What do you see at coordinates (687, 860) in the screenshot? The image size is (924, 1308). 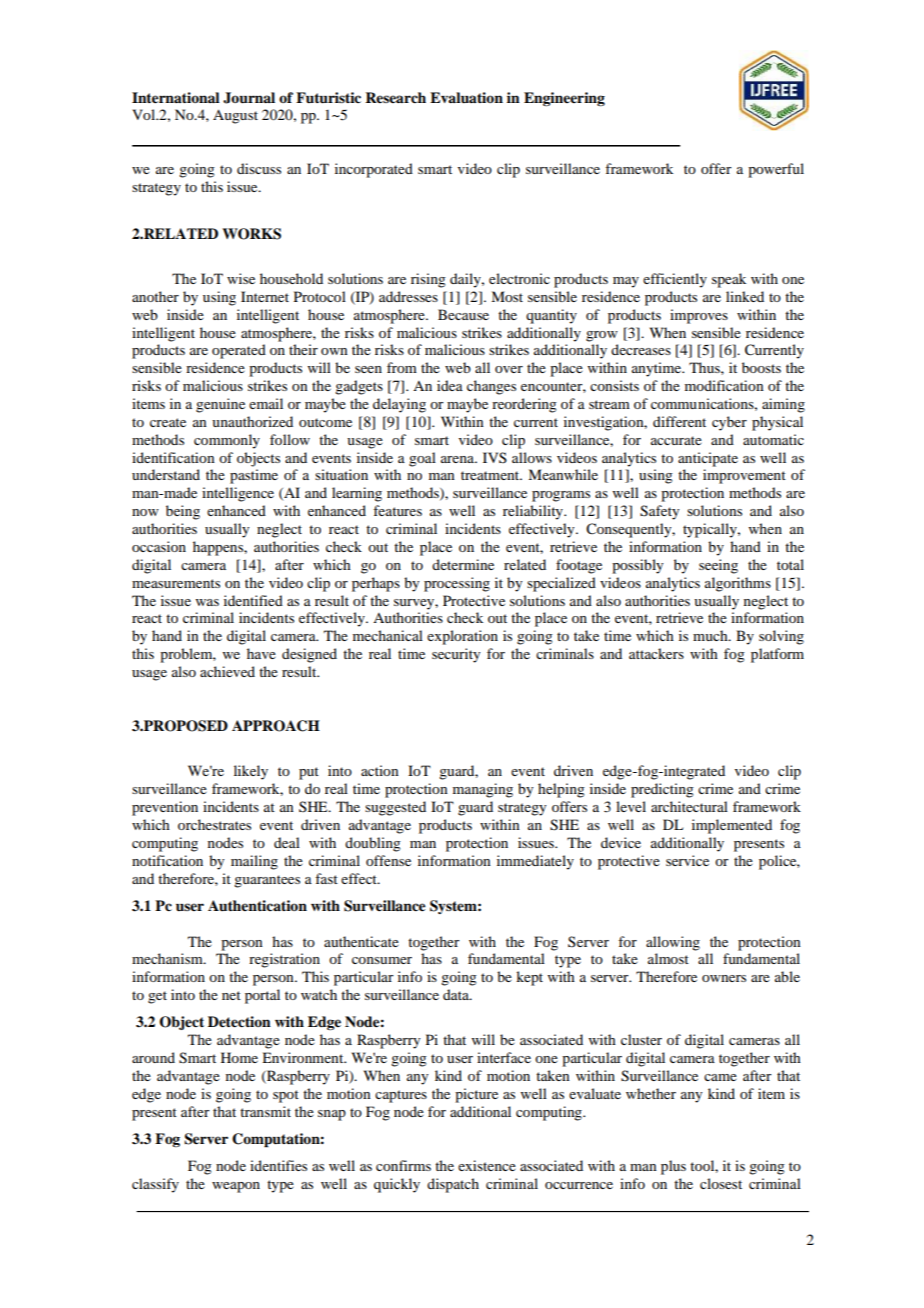 I see `service` at bounding box center [687, 860].
